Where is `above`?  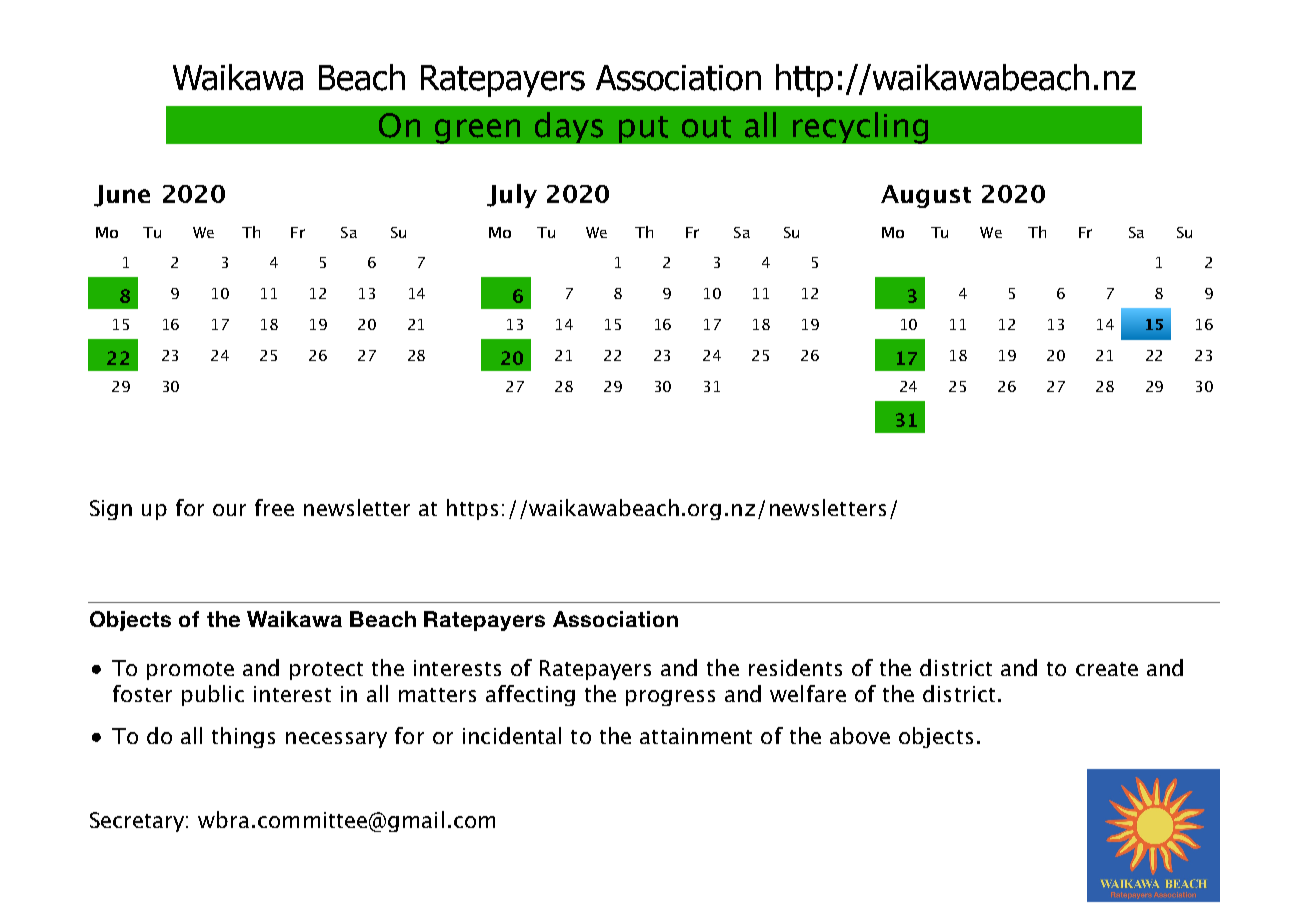
above is located at coordinates (860, 735).
